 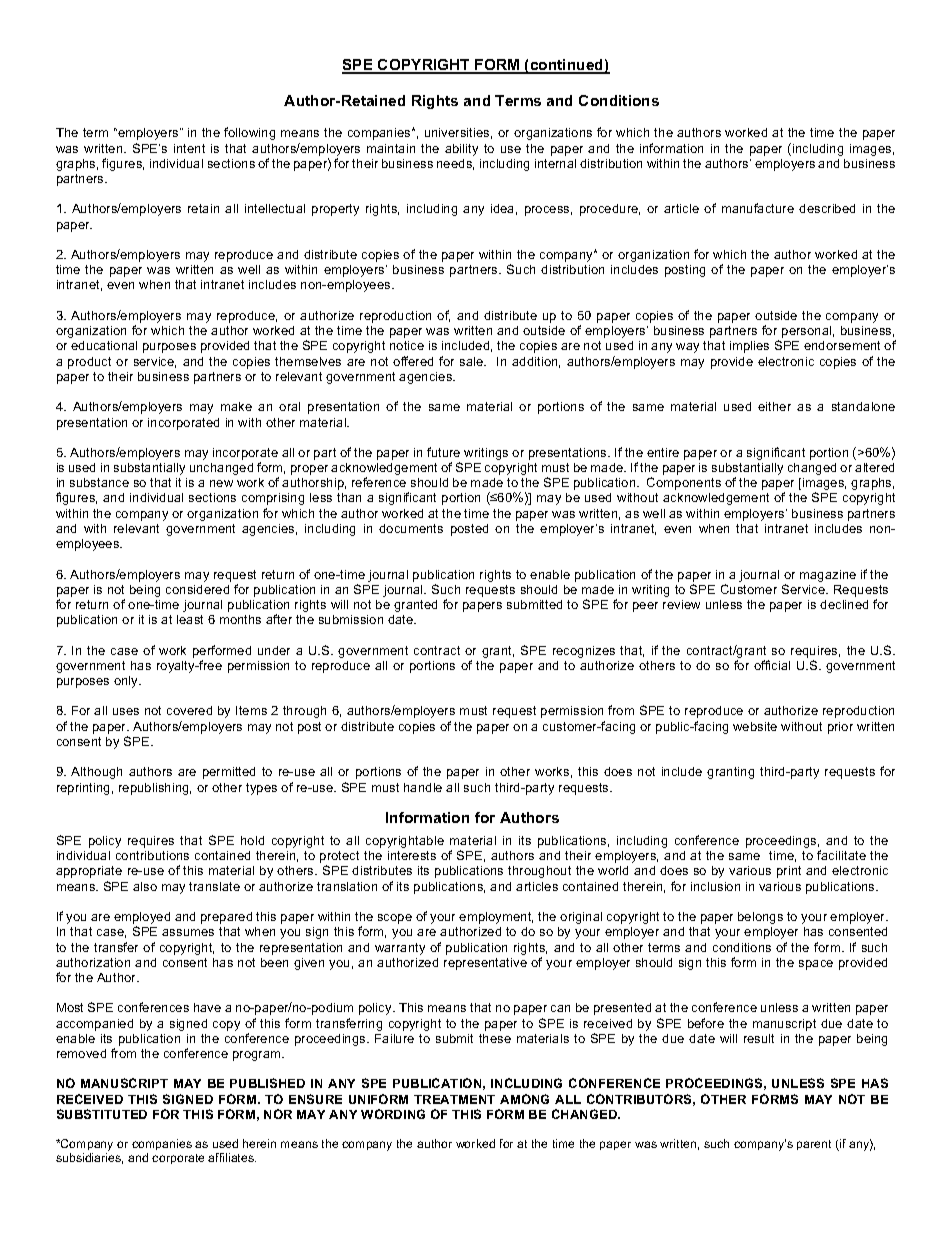 I want to click on educational, so click(x=104, y=345).
